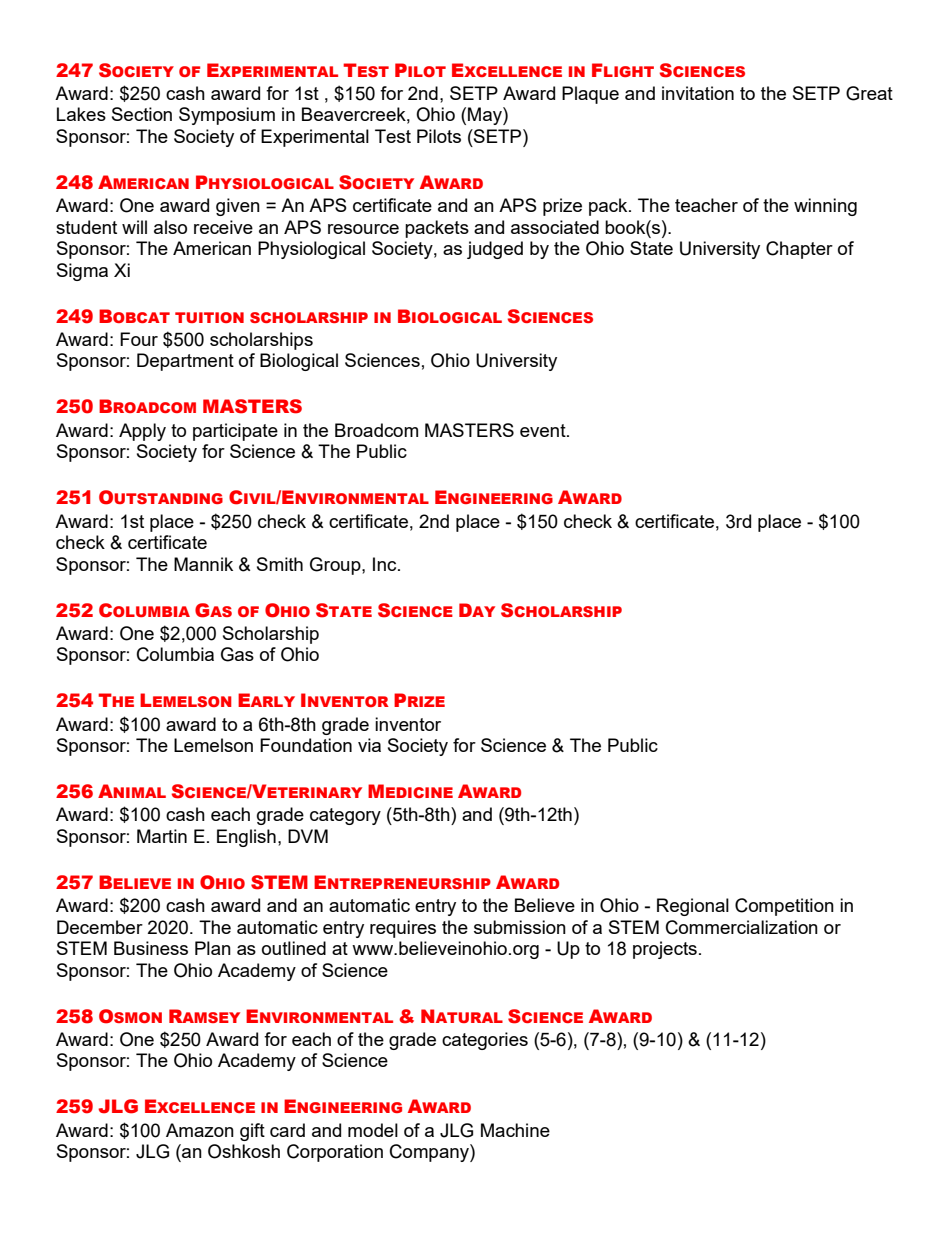 This screenshot has height=1233, width=952. What do you see at coordinates (280, 564) in the screenshot?
I see `Smith` at bounding box center [280, 564].
